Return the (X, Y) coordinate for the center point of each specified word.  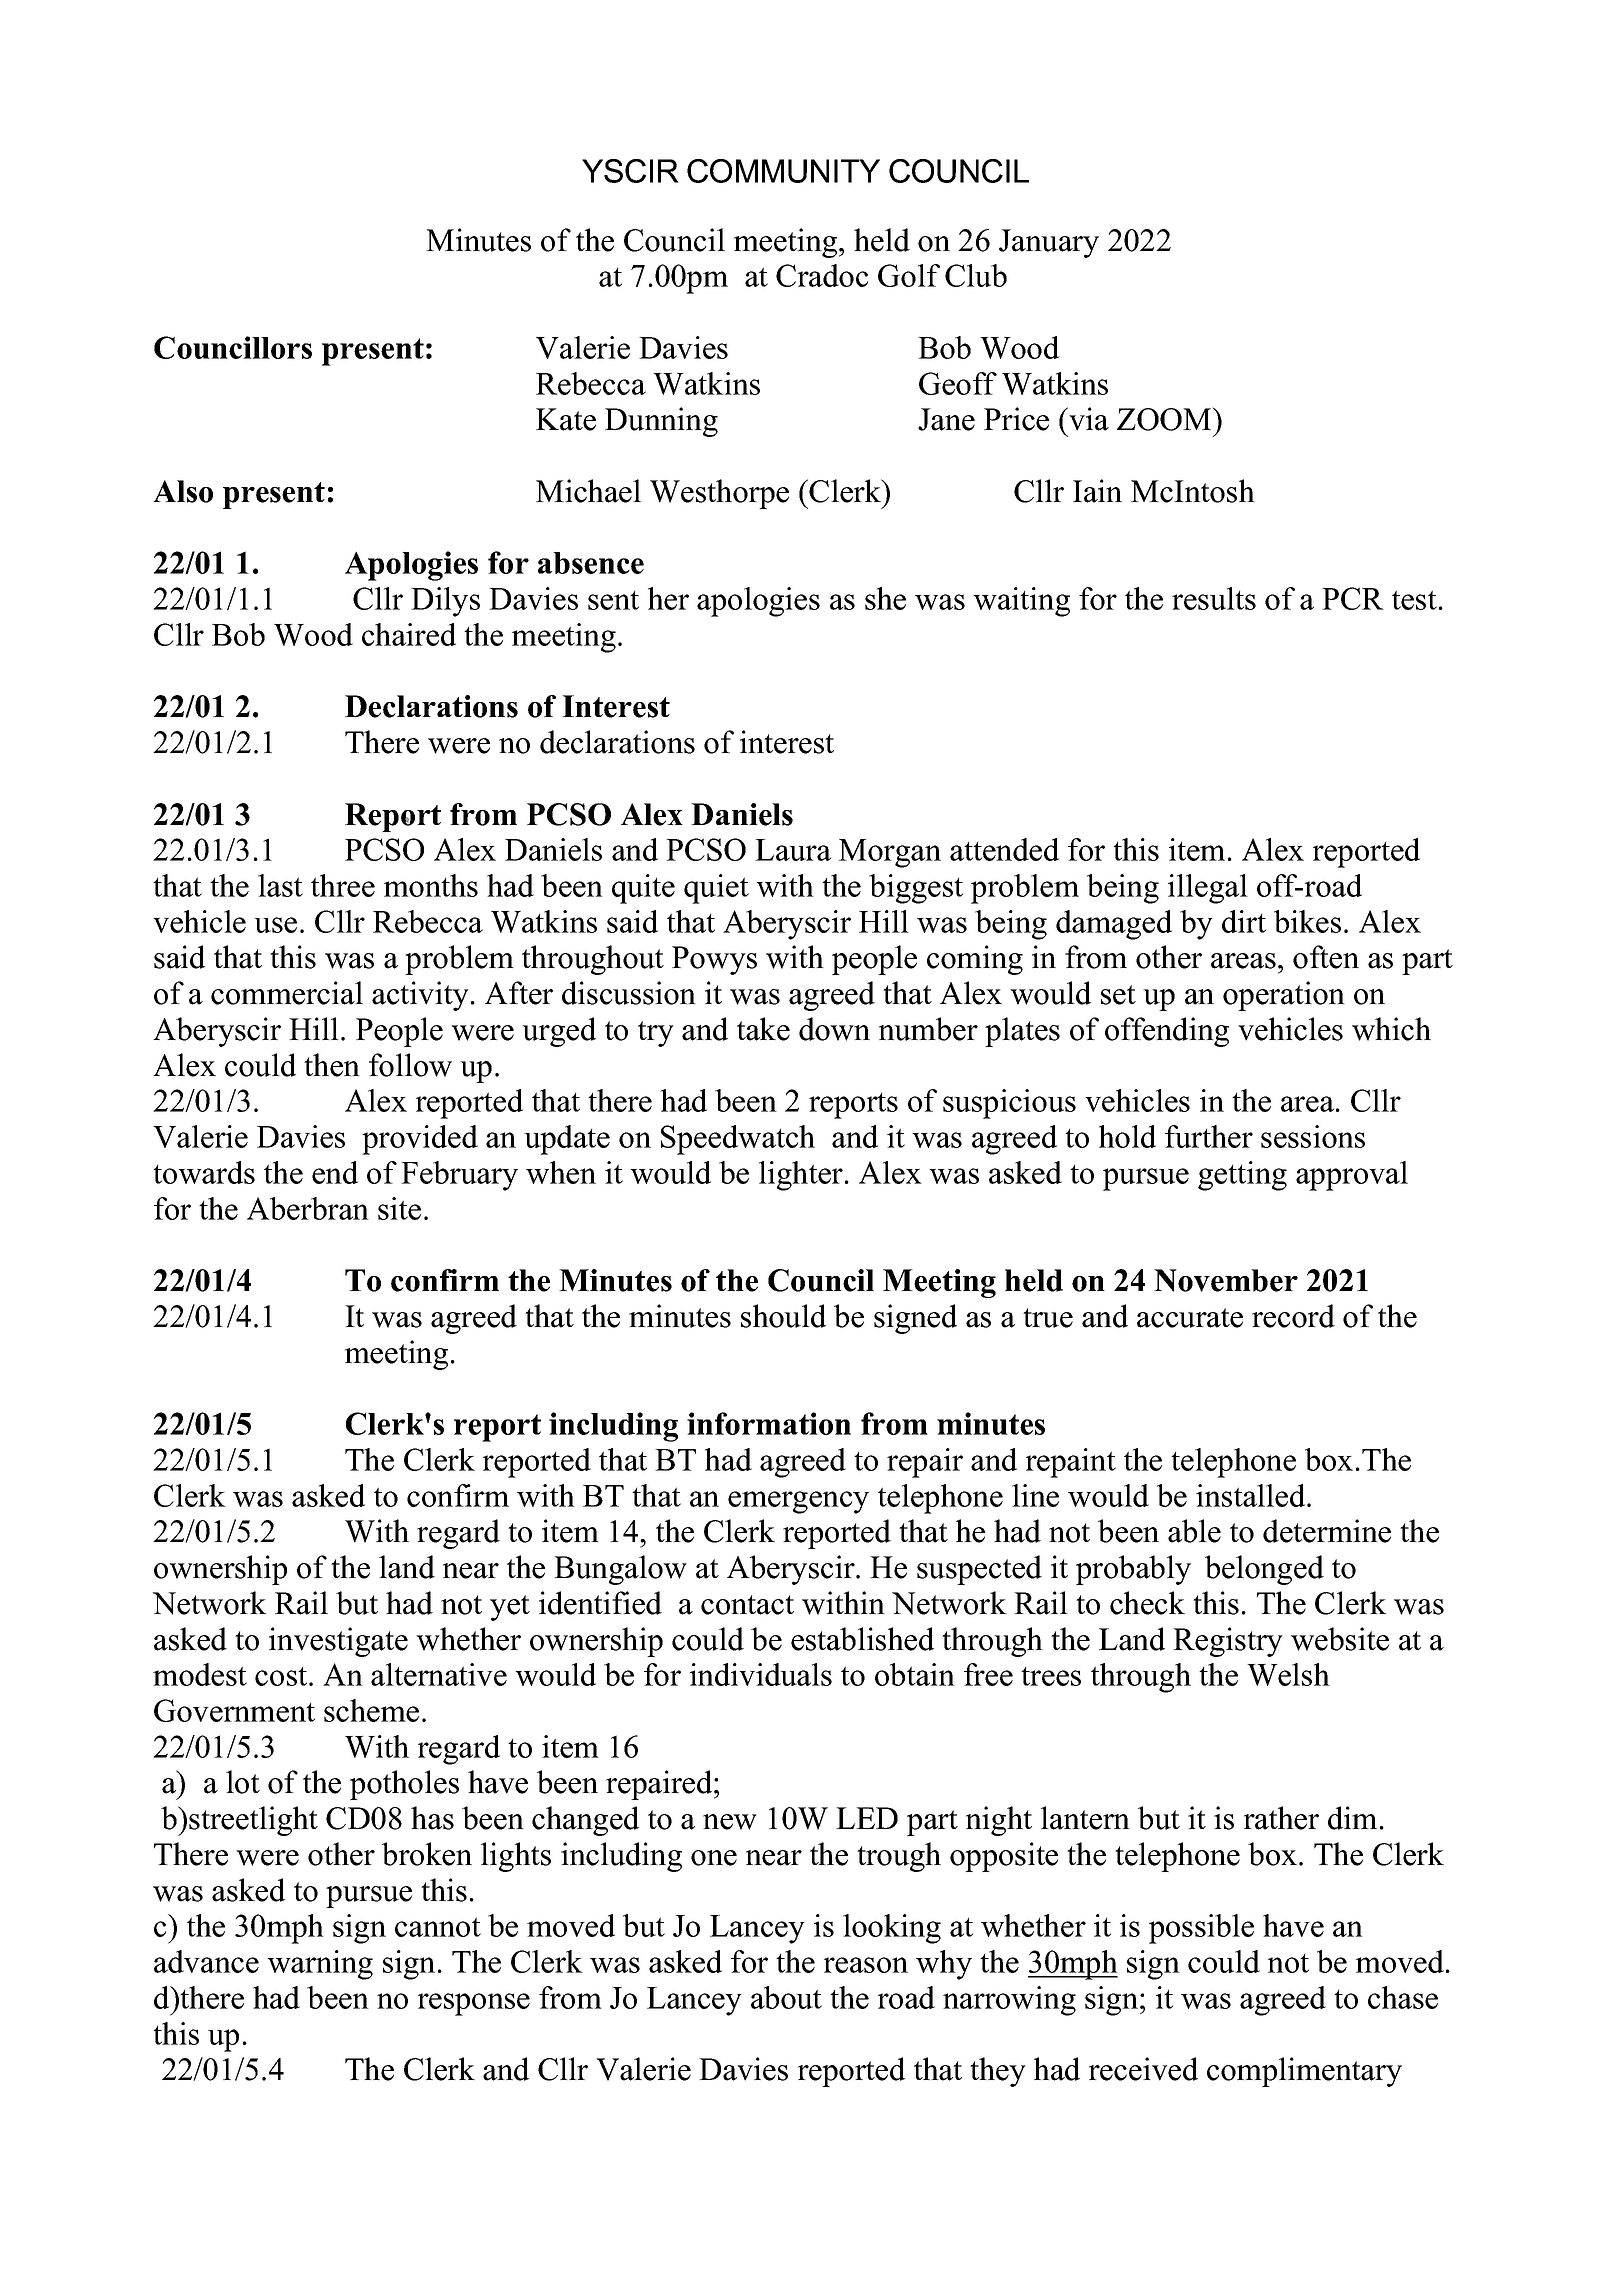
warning (320, 1965)
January (1049, 243)
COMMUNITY (783, 171)
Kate (566, 419)
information (769, 1423)
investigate (338, 1642)
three (343, 885)
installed (1252, 1495)
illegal (1208, 889)
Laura (793, 850)
